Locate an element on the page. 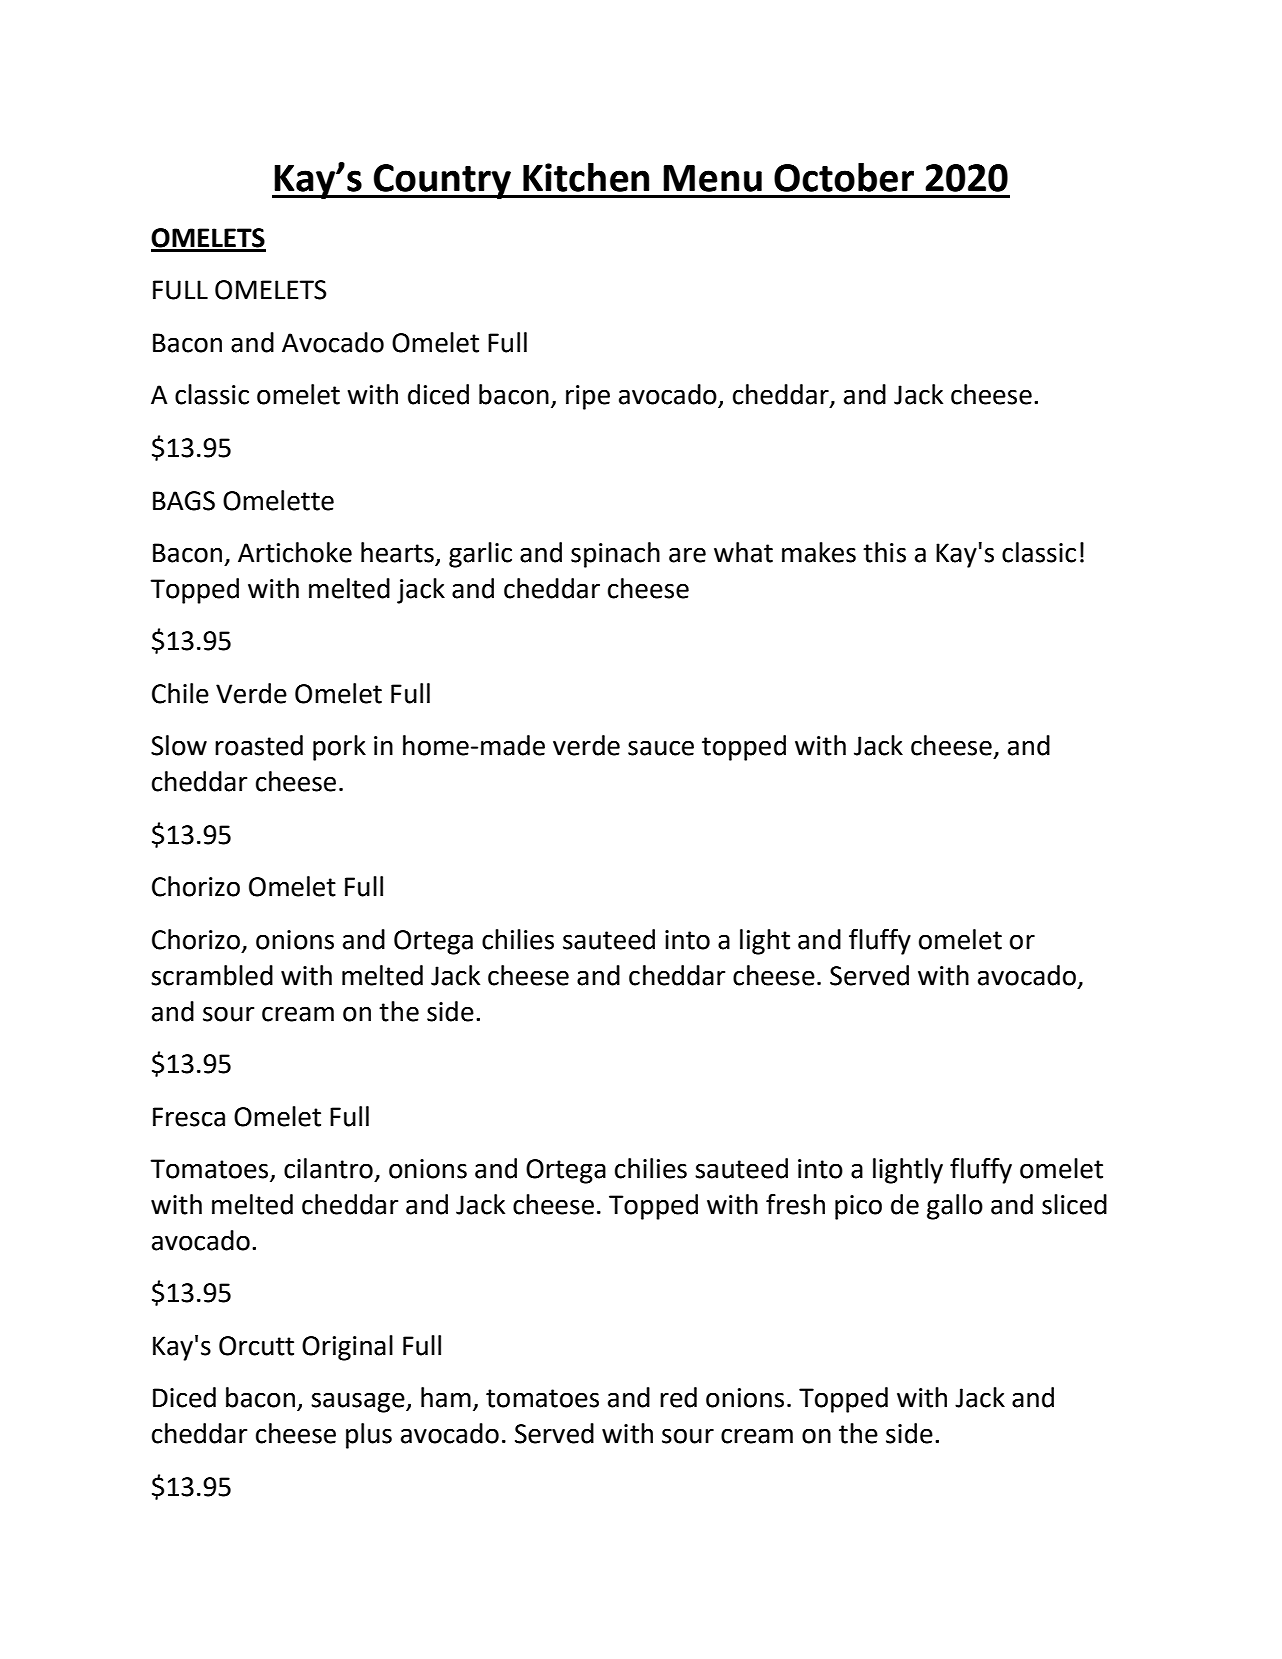 The width and height of the image is (1282, 1659). this is located at coordinates (884, 552).
